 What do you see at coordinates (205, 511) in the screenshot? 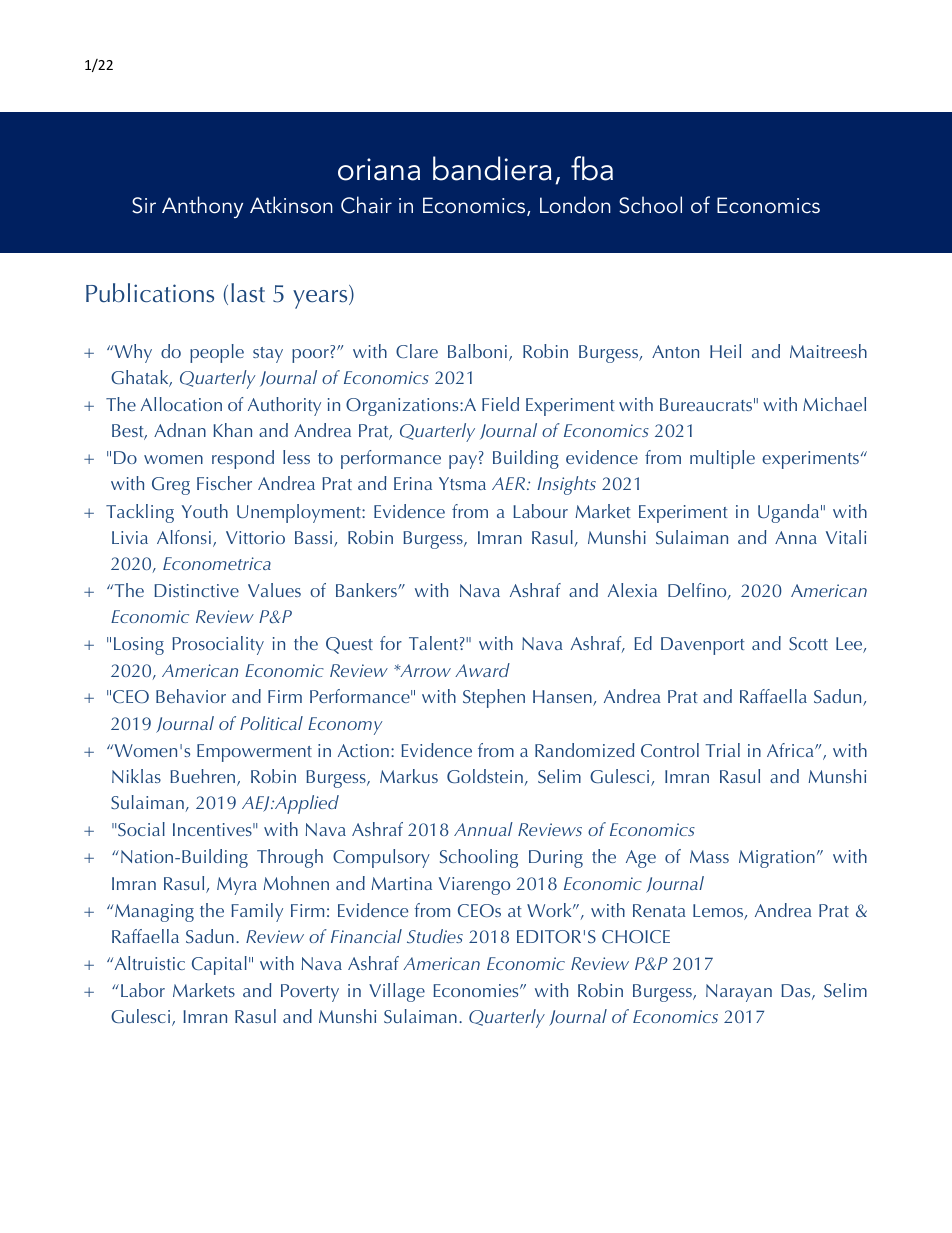
I see `Youth` at bounding box center [205, 511].
